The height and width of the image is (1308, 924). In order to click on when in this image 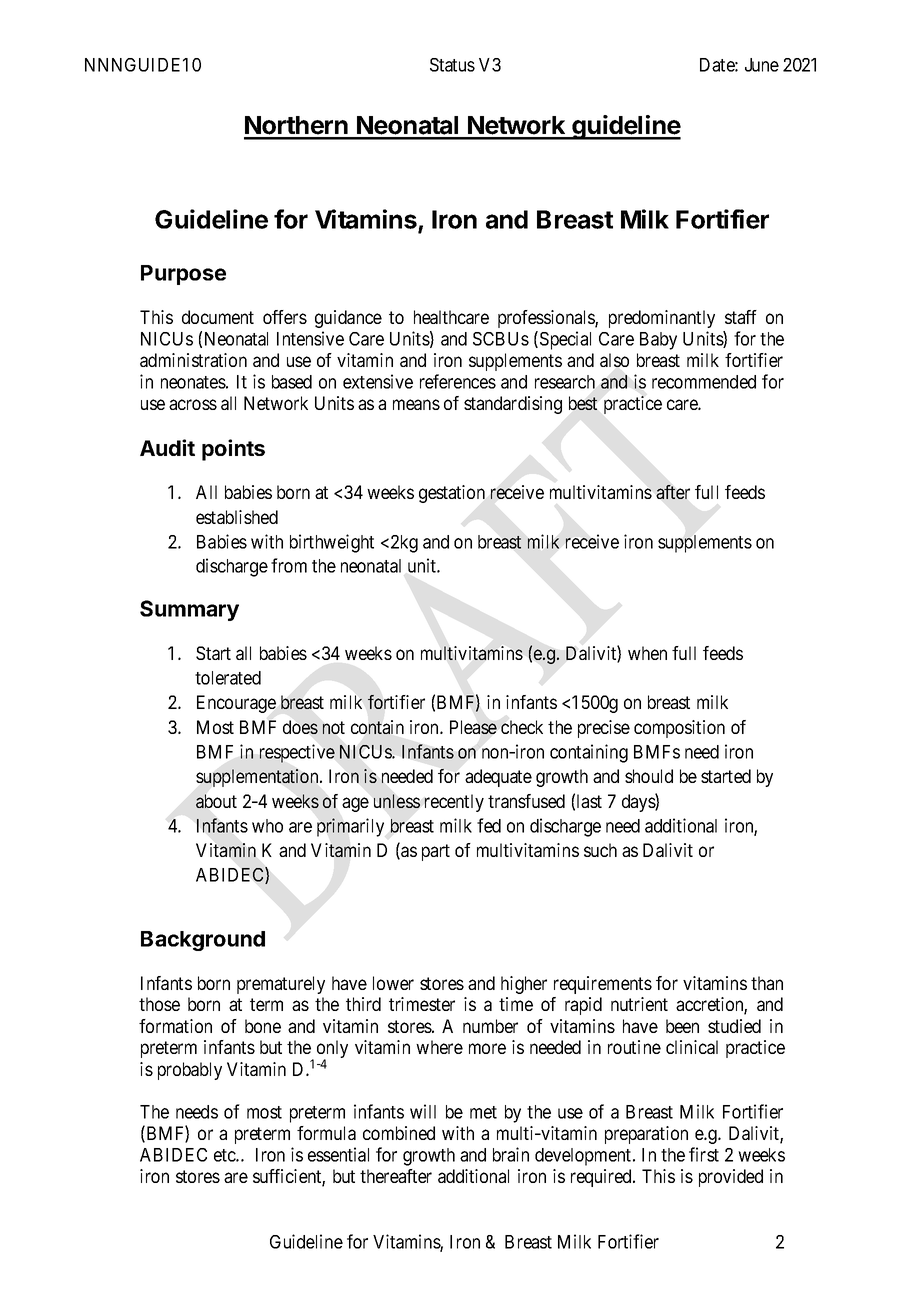, I will do `click(647, 653)`.
